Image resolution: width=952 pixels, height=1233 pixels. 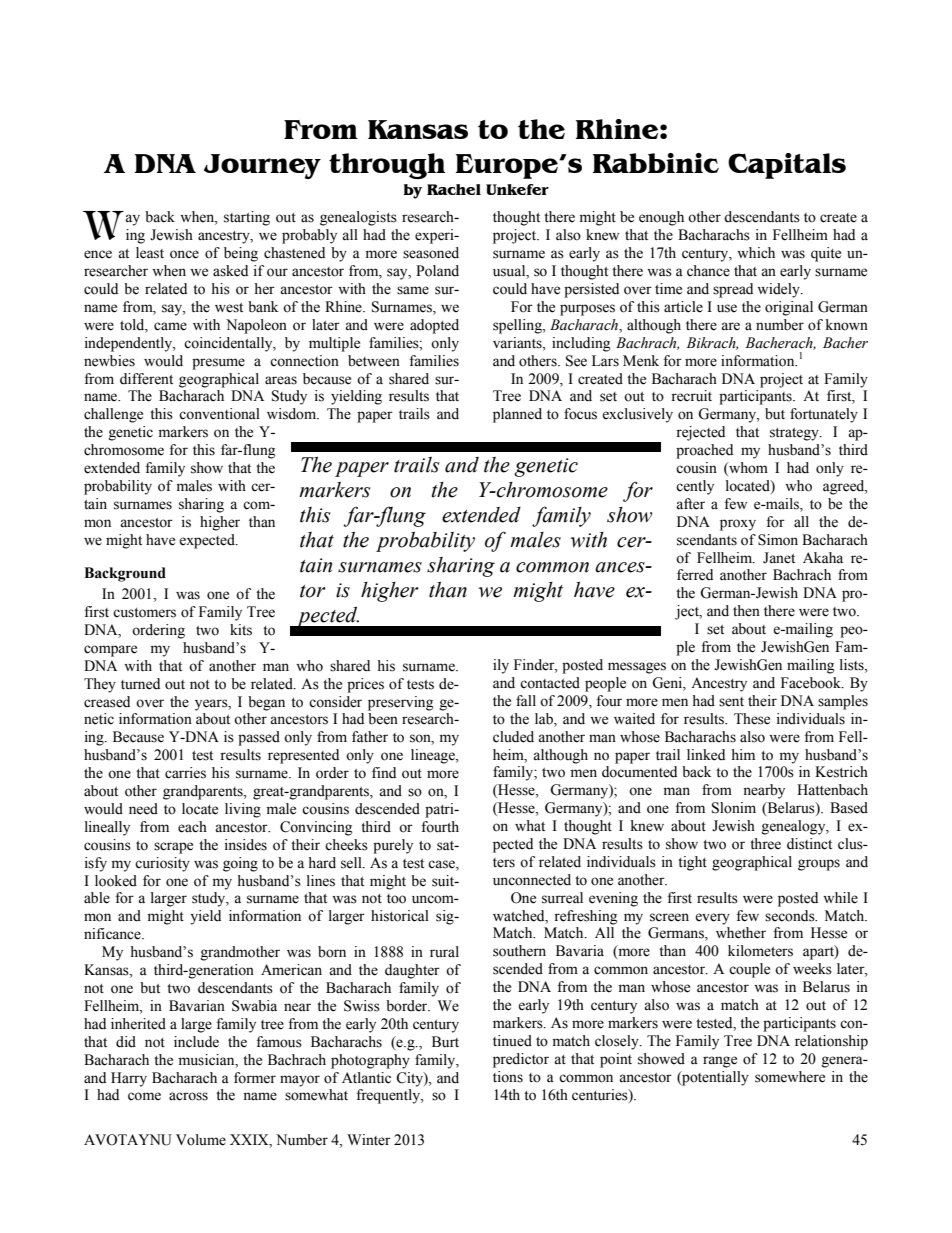 What do you see at coordinates (247, 218) in the document?
I see `starting` at bounding box center [247, 218].
